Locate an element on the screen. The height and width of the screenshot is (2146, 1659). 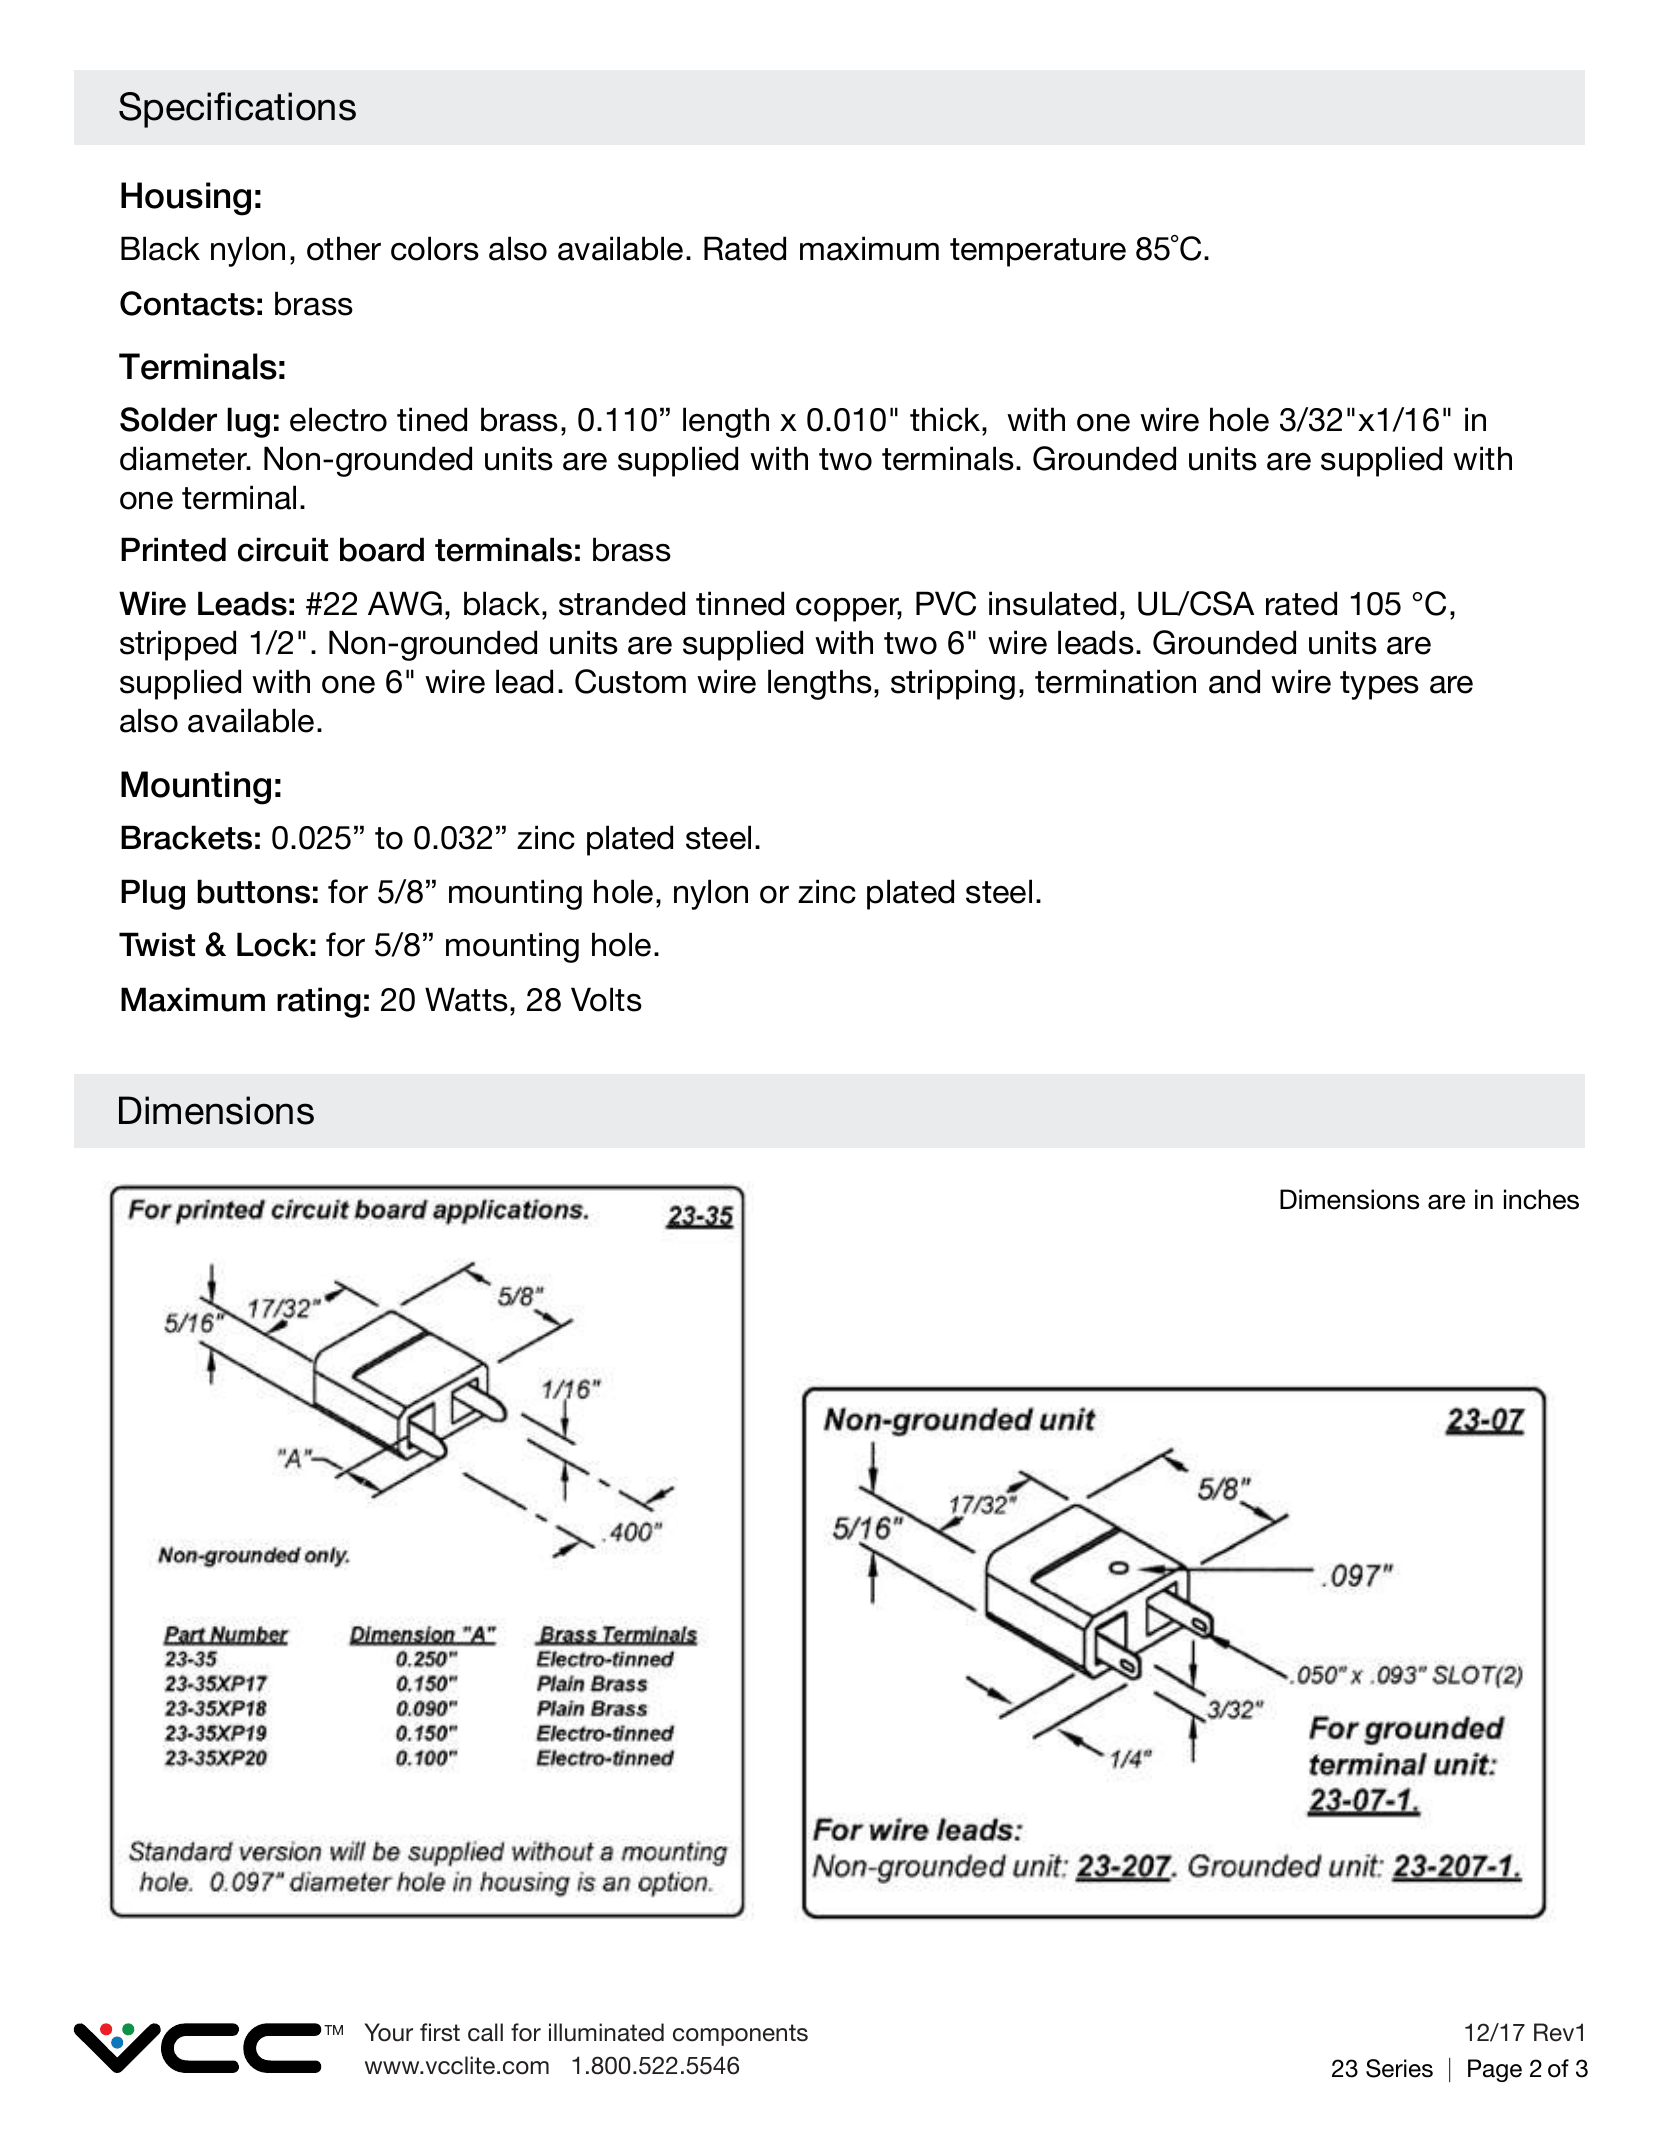
inches is located at coordinates (1541, 1199).
